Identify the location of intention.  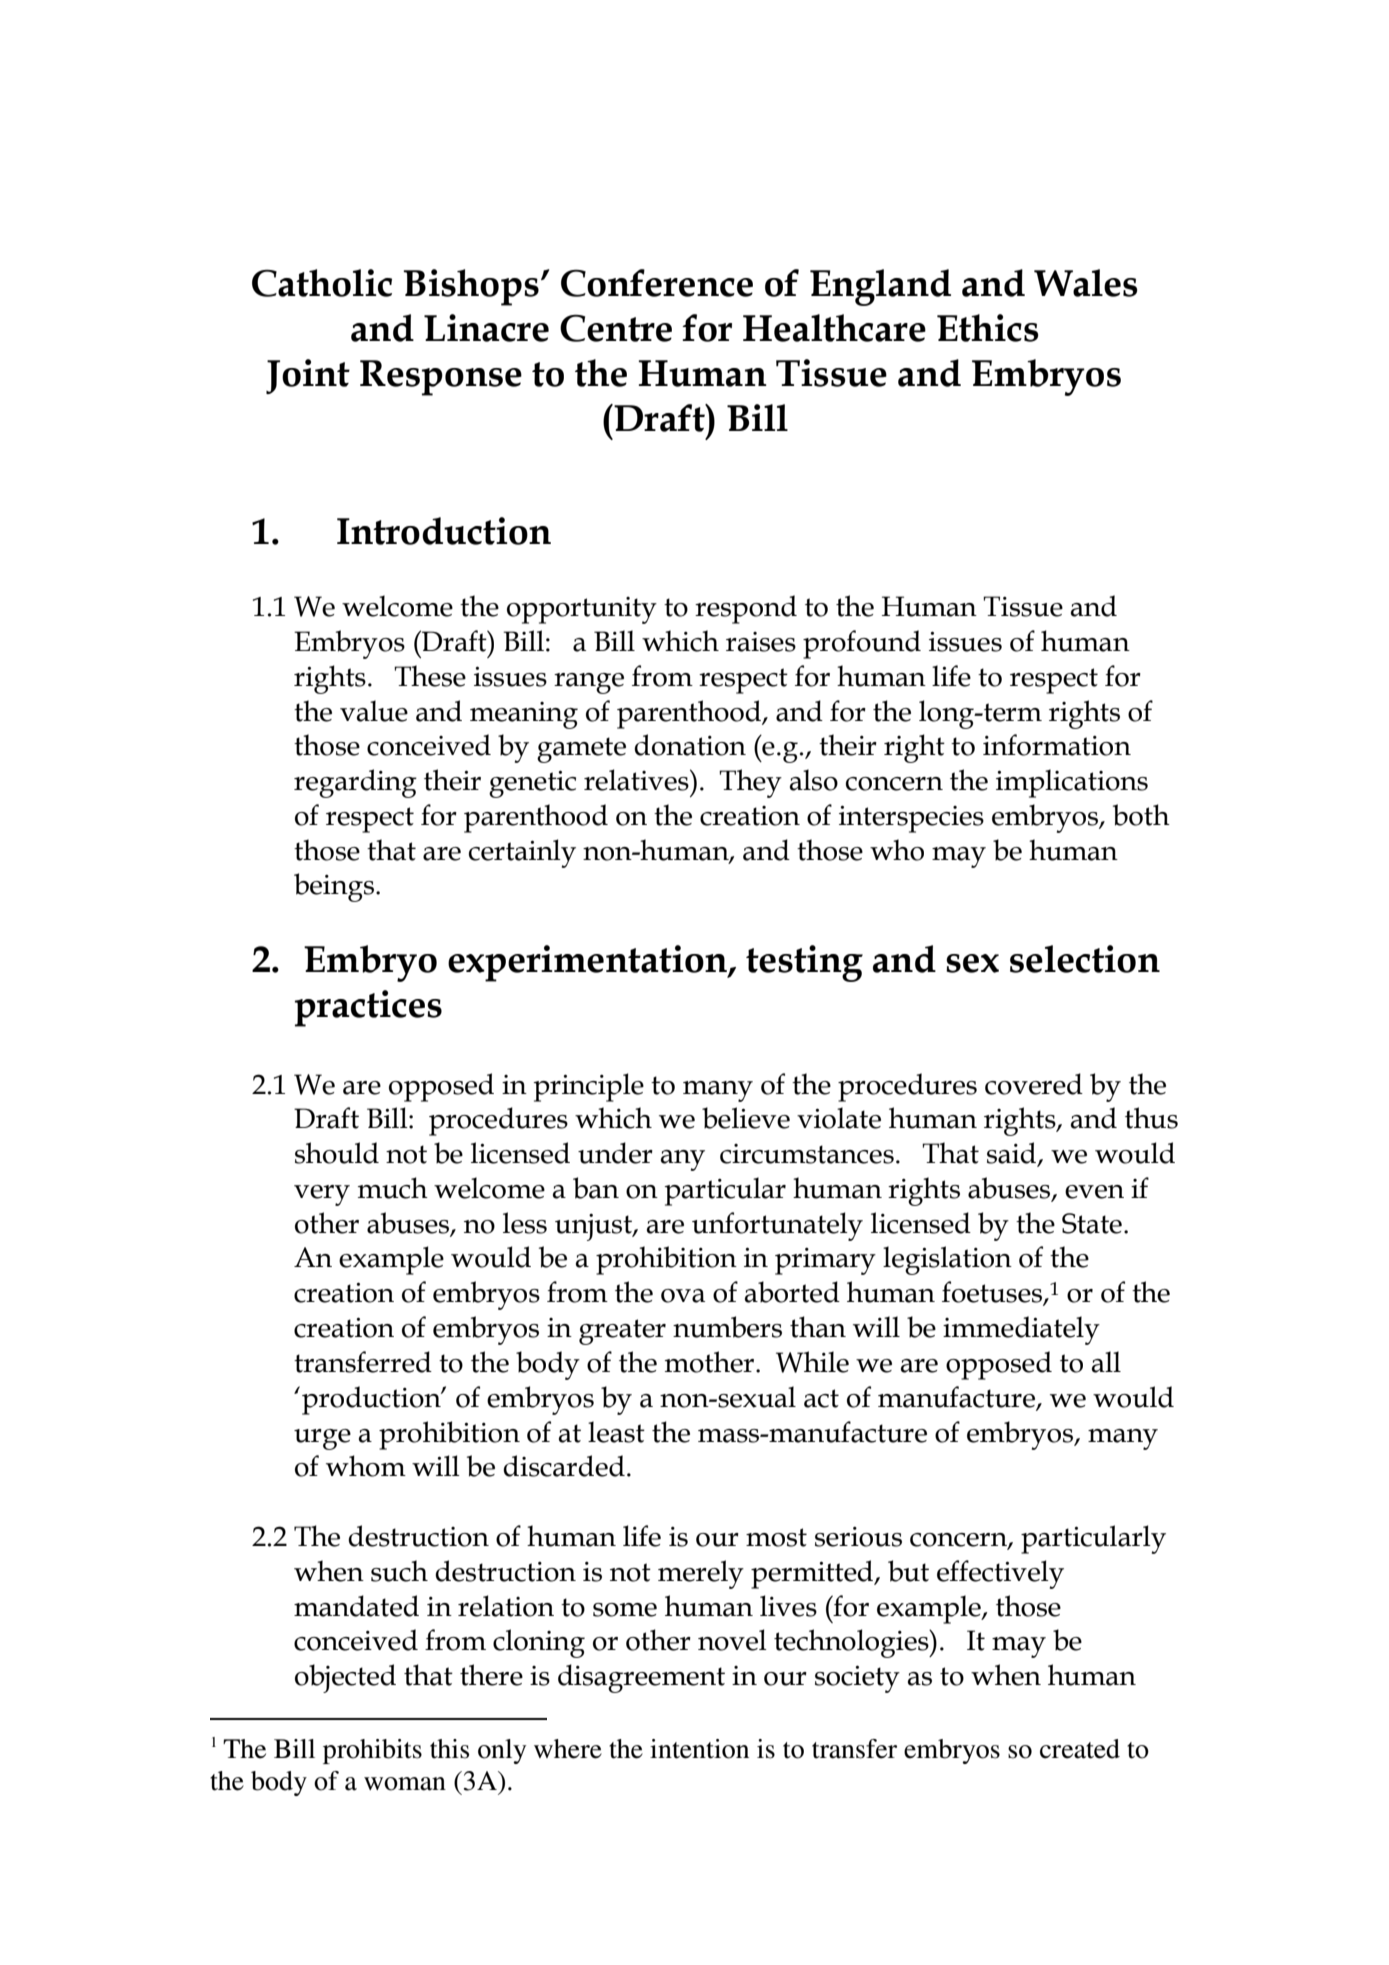
(699, 1749).
